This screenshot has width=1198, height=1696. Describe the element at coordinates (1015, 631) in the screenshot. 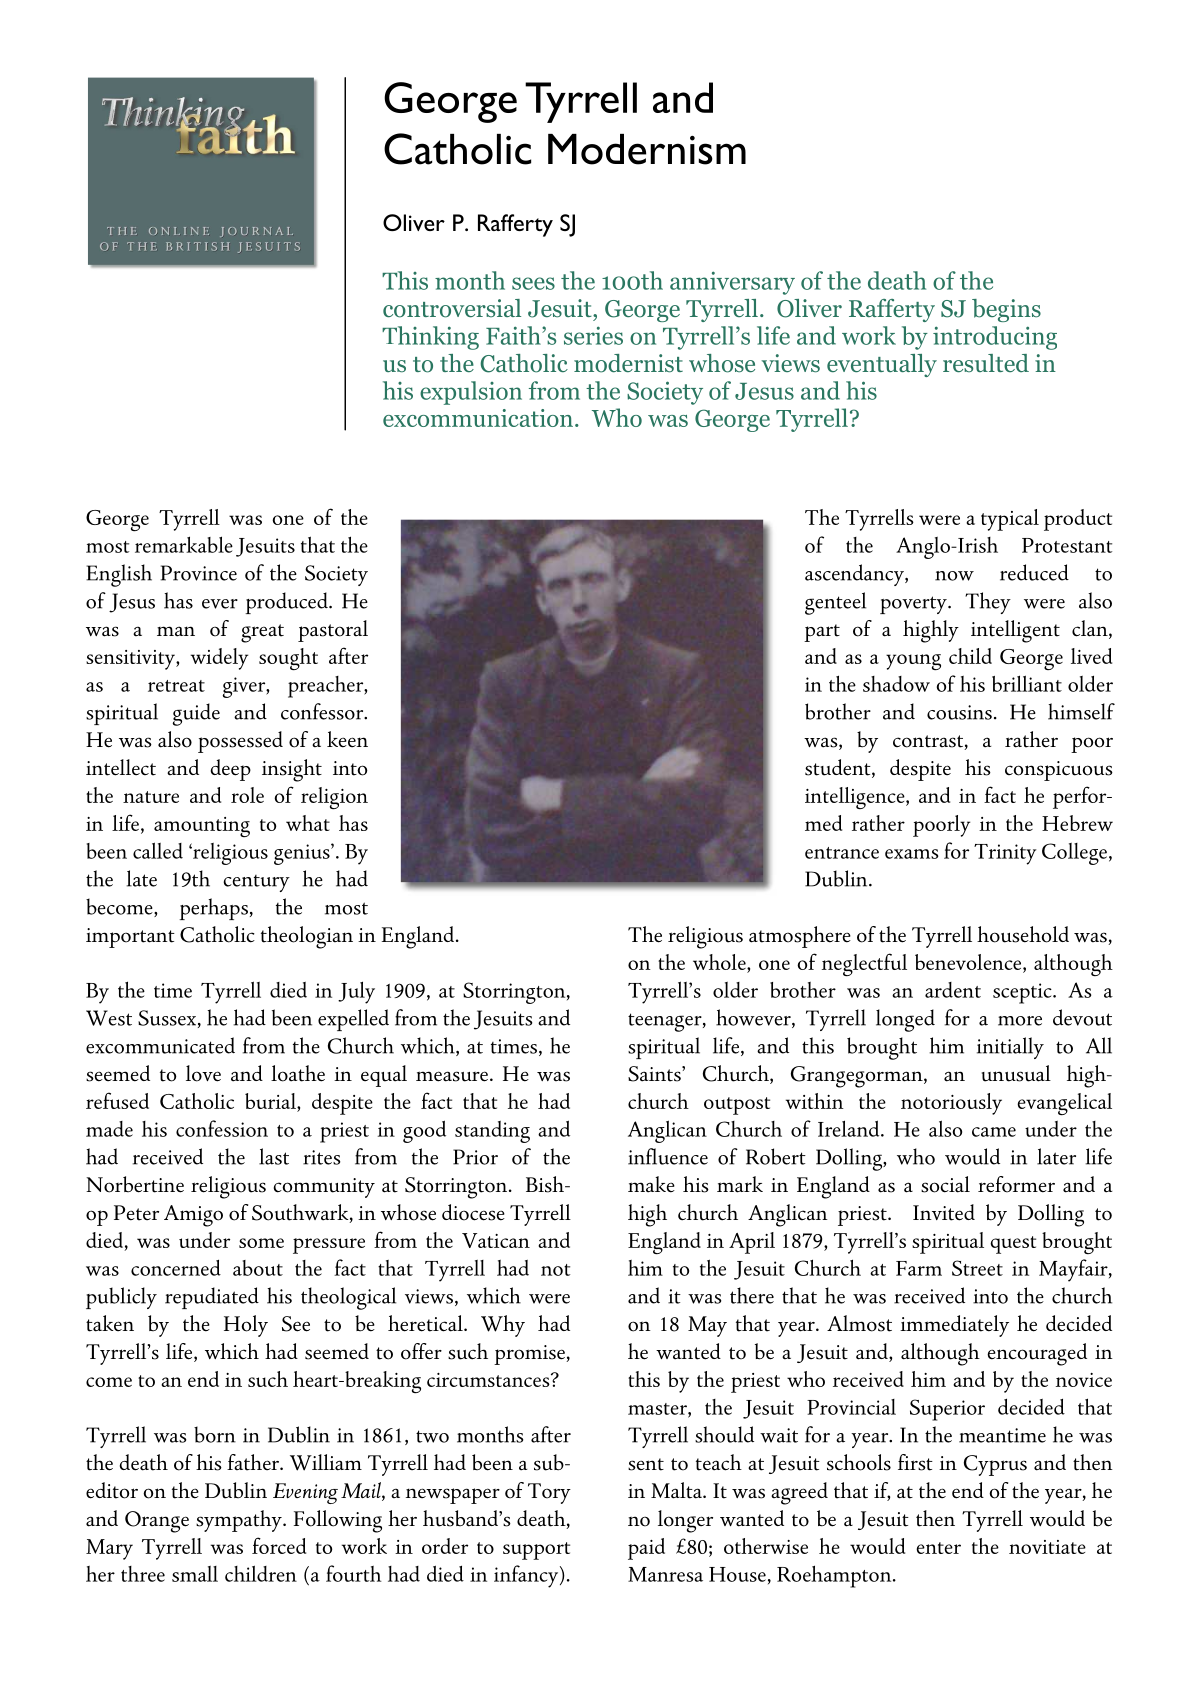

I see `intelligent` at that location.
